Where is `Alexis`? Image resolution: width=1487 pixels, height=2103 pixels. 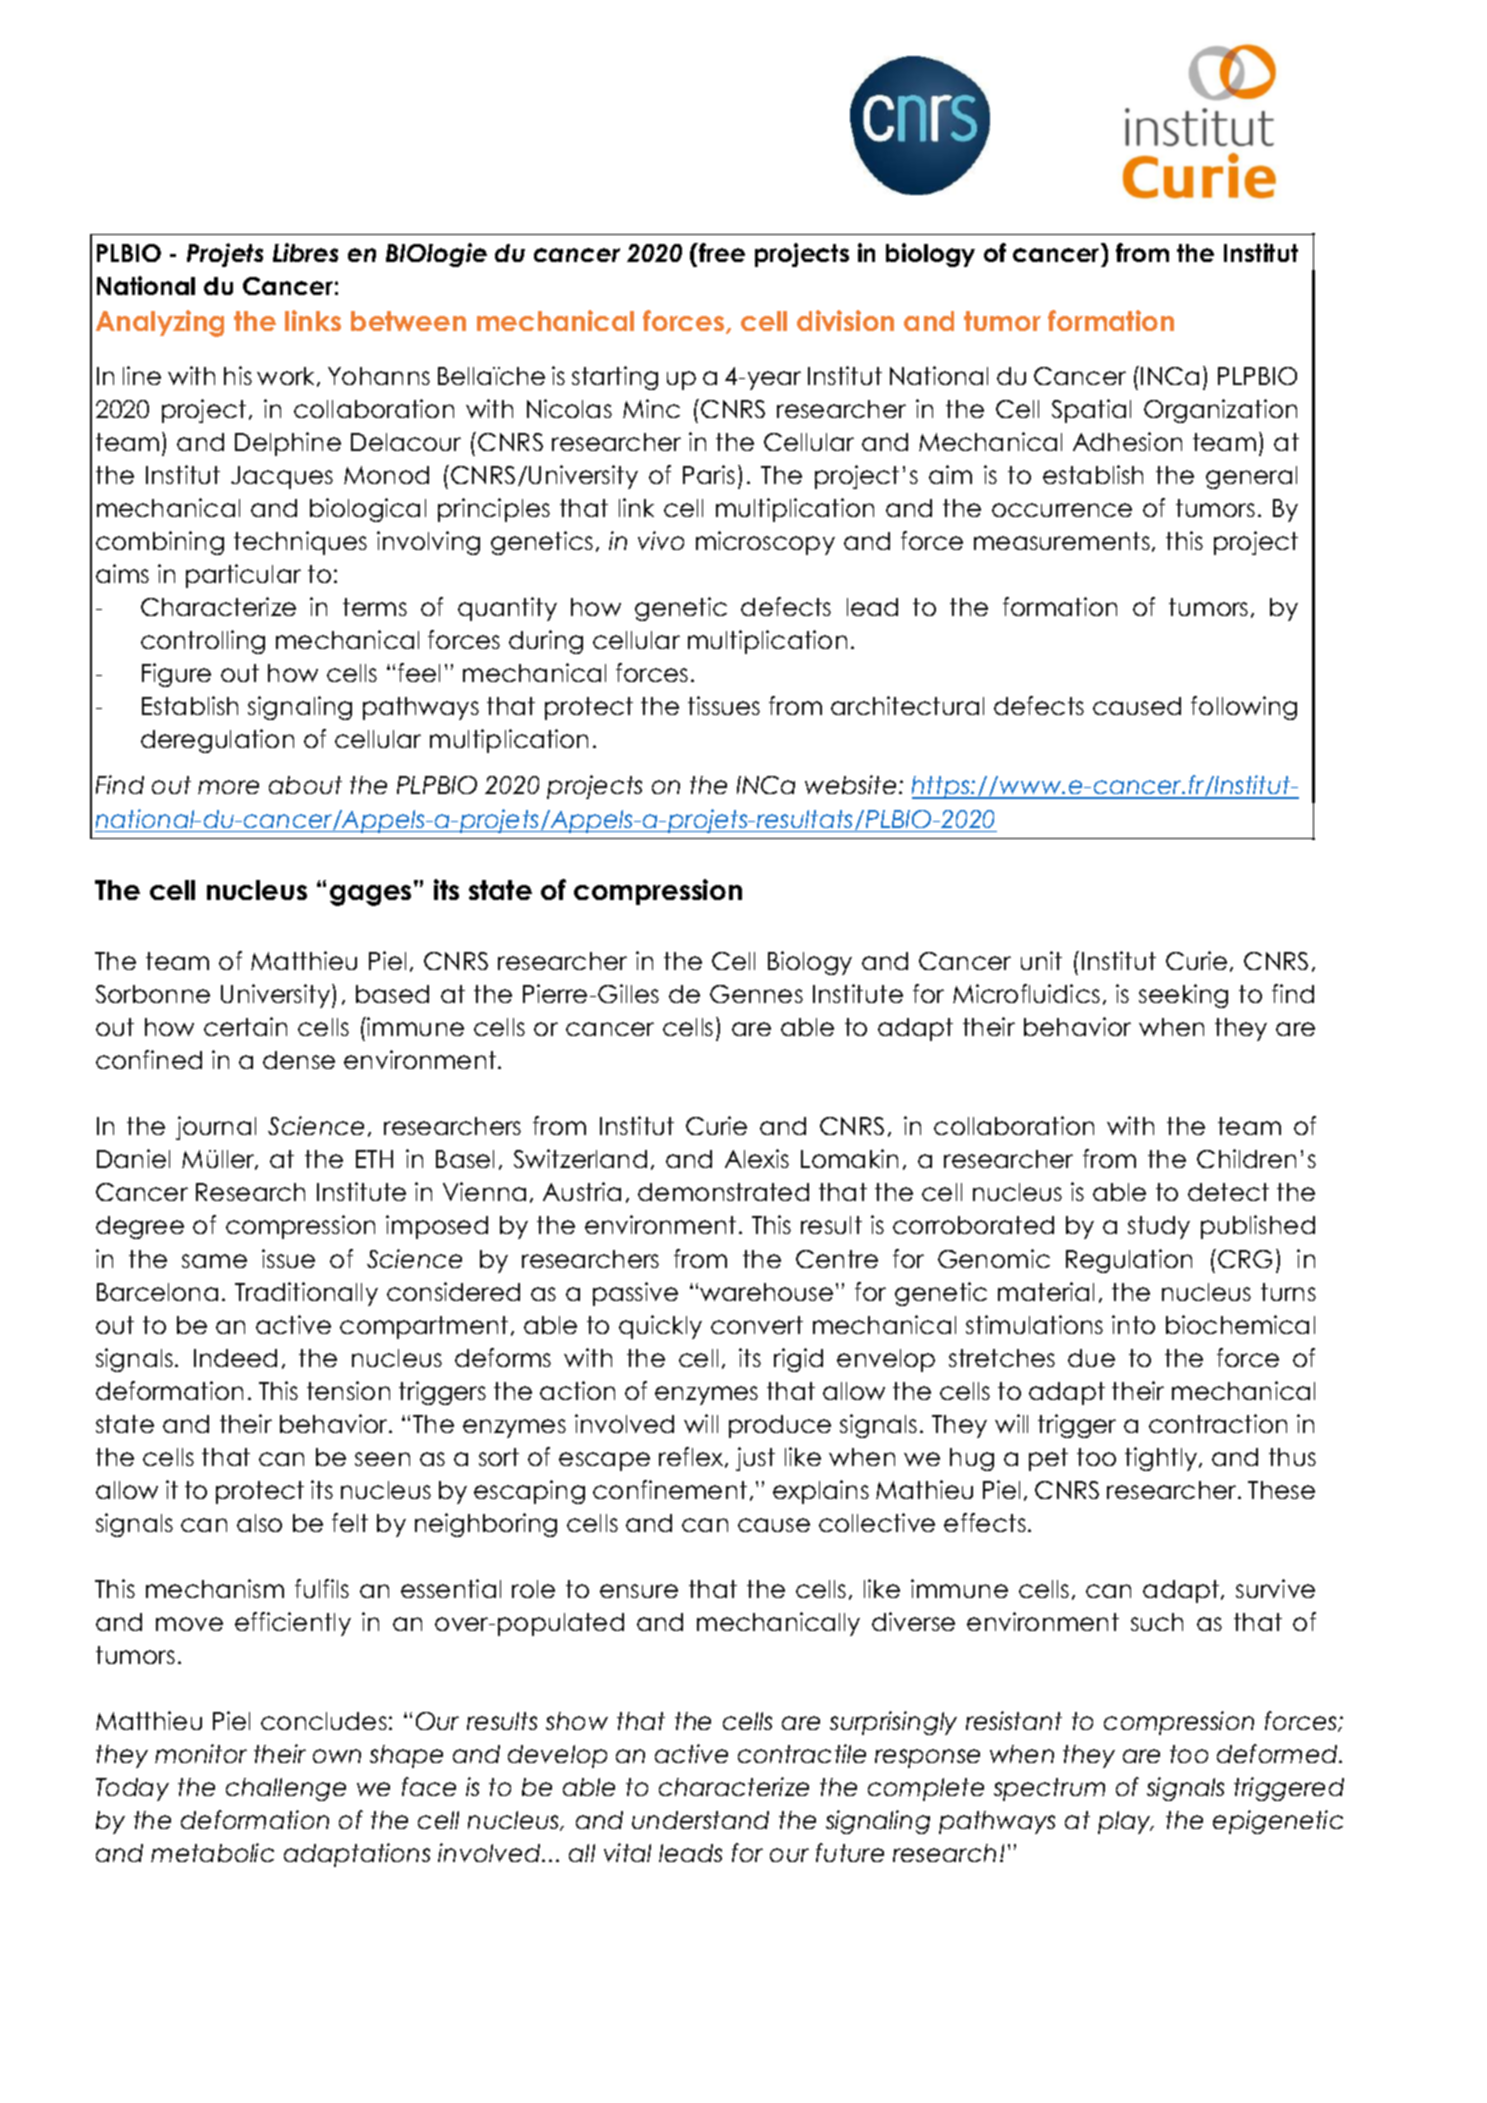 Alexis is located at coordinates (757, 1158).
